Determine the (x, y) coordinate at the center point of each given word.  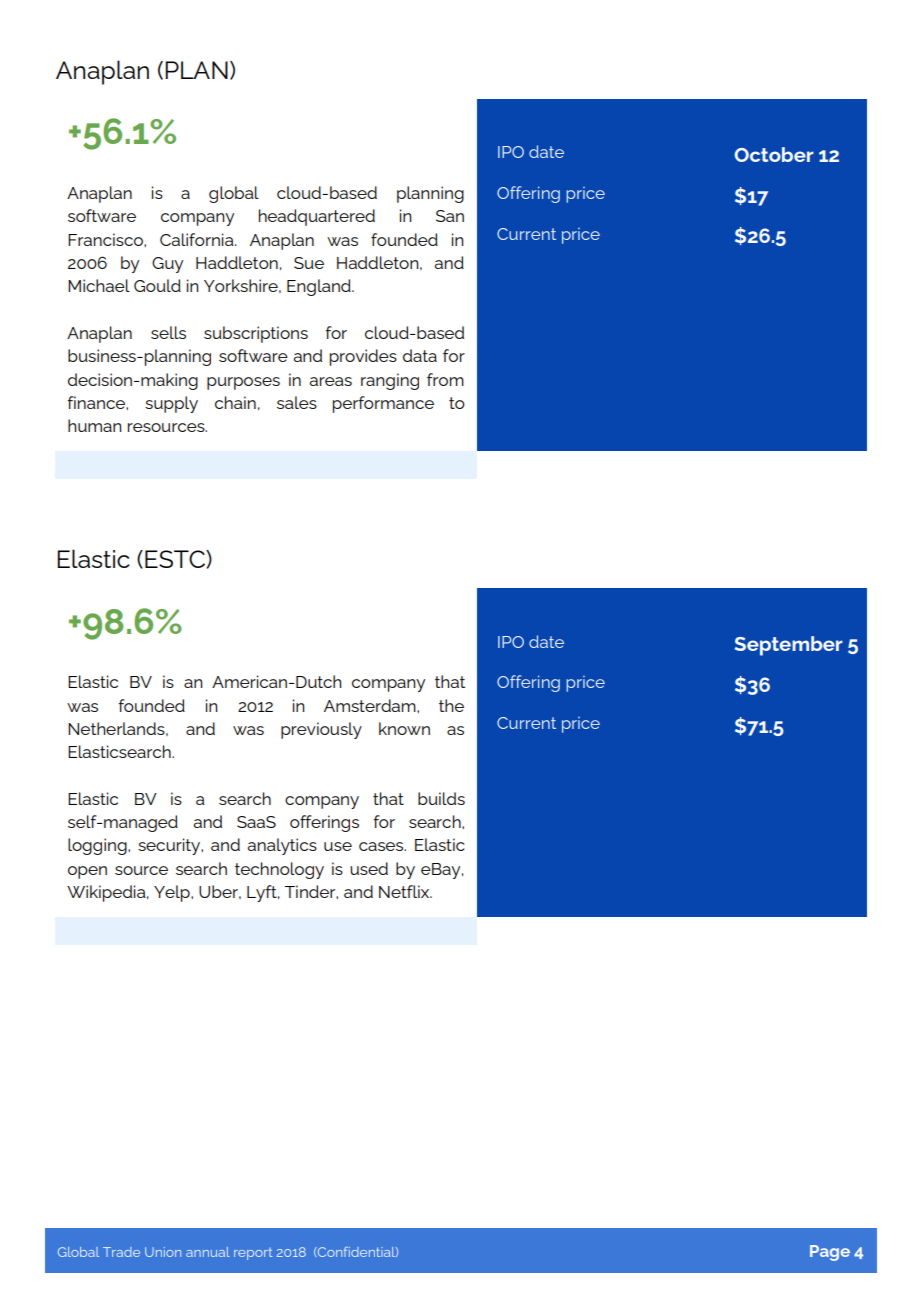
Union (163, 1252)
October (774, 154)
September (789, 646)
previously (321, 730)
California (198, 239)
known (404, 728)
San (450, 216)
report (253, 1254)
